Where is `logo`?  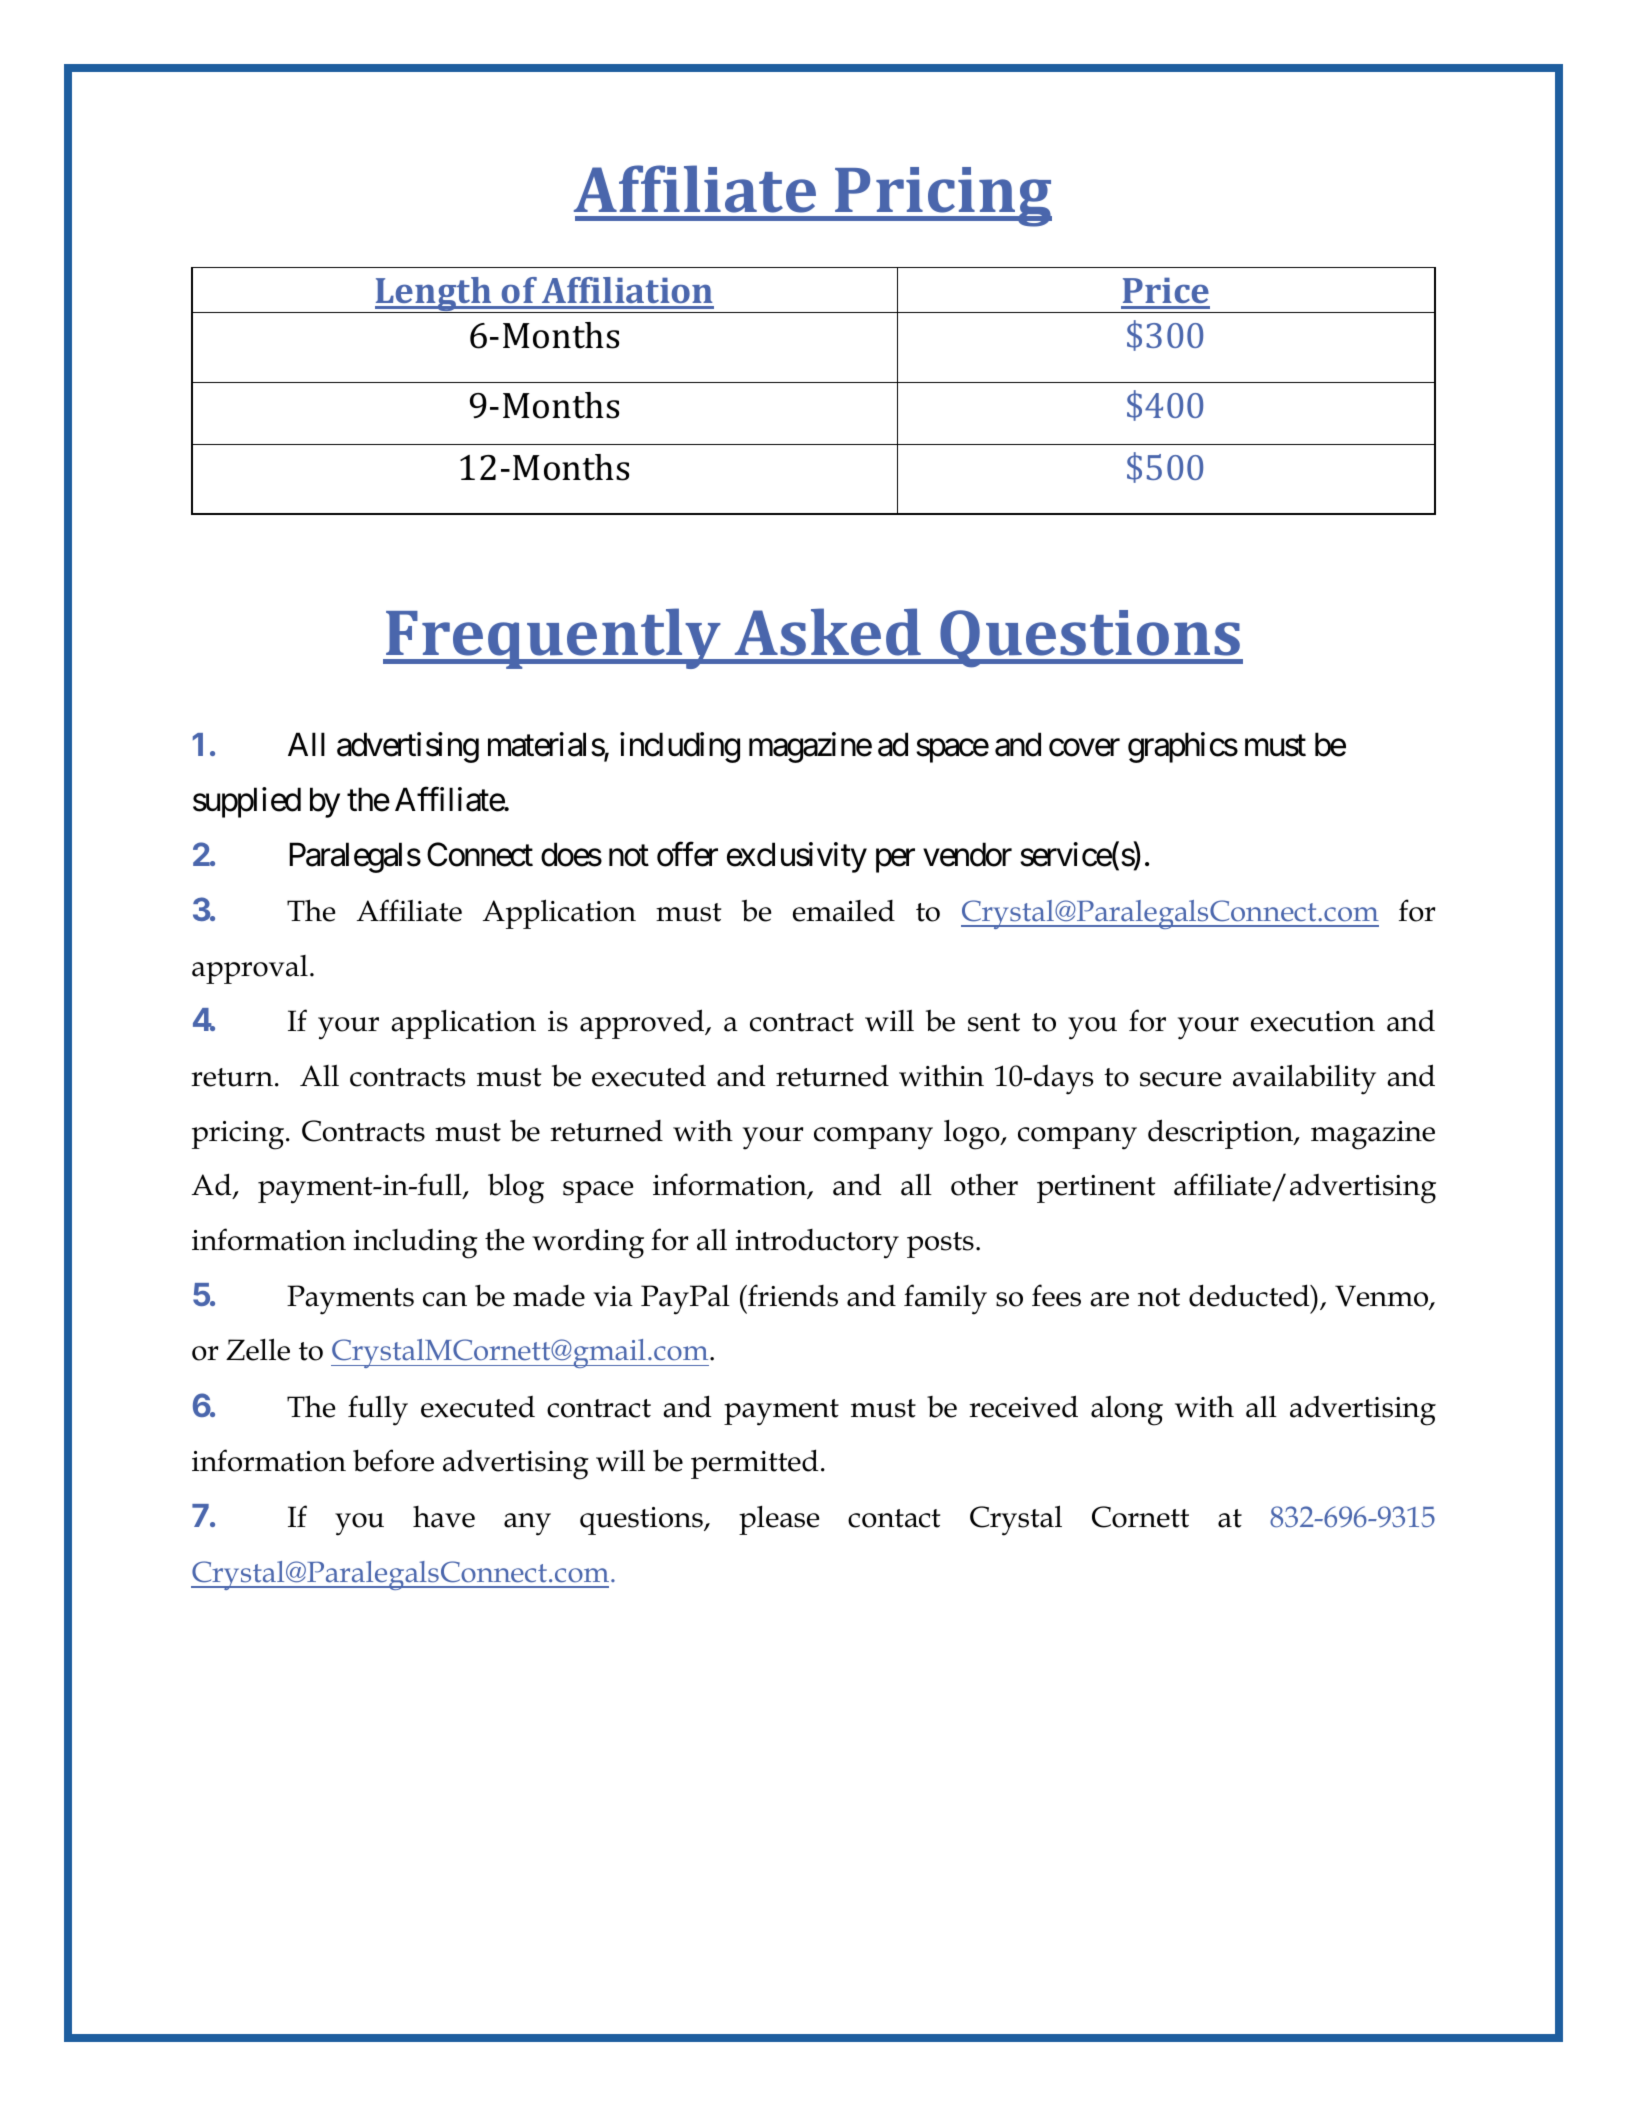
logo is located at coordinates (973, 1135).
